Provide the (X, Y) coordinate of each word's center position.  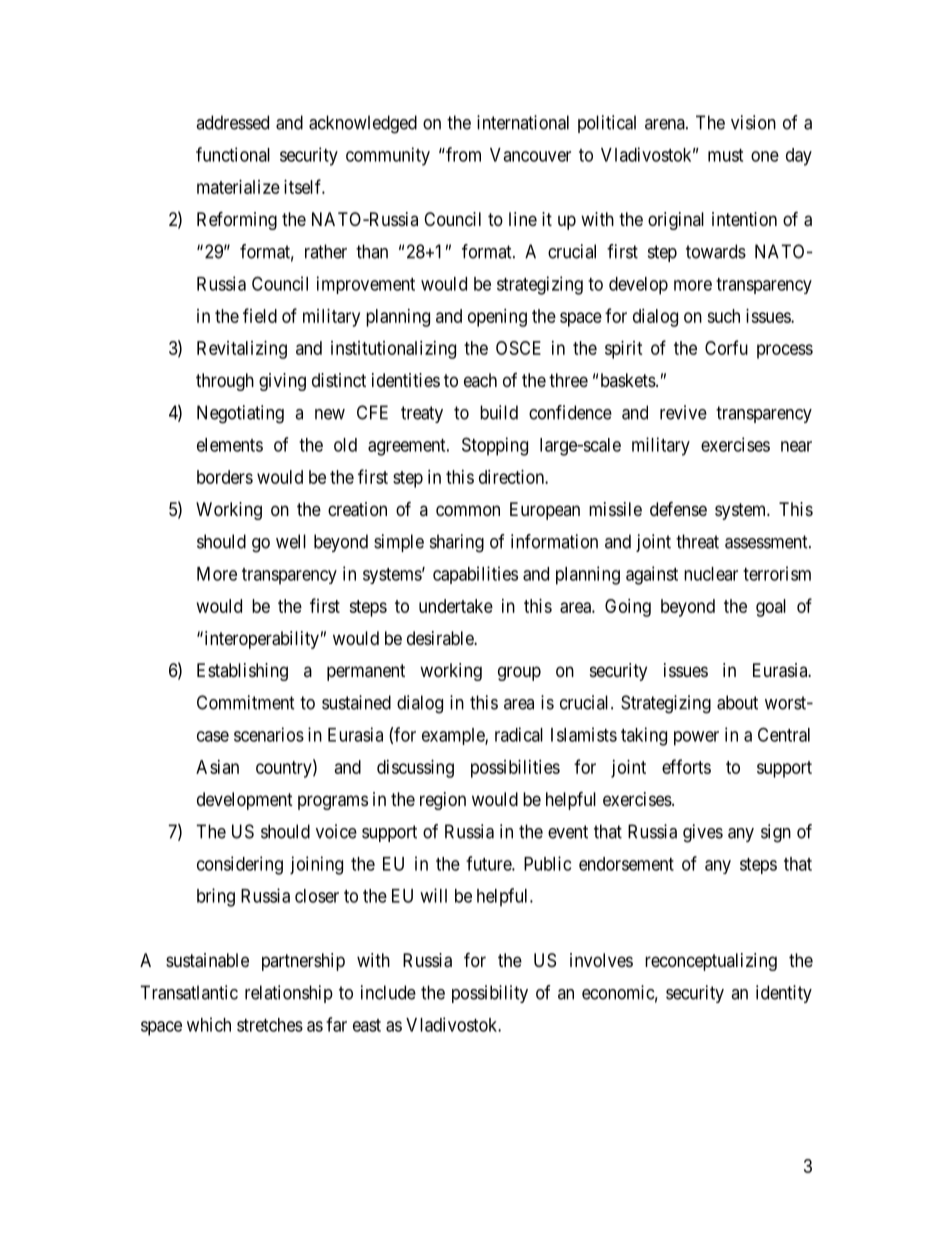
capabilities (475, 575)
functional (233, 154)
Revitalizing (242, 350)
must (725, 155)
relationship (289, 994)
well (291, 541)
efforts (686, 766)
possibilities (515, 769)
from (462, 154)
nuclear (711, 574)
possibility (490, 994)
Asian (217, 767)
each (480, 380)
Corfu (726, 347)
